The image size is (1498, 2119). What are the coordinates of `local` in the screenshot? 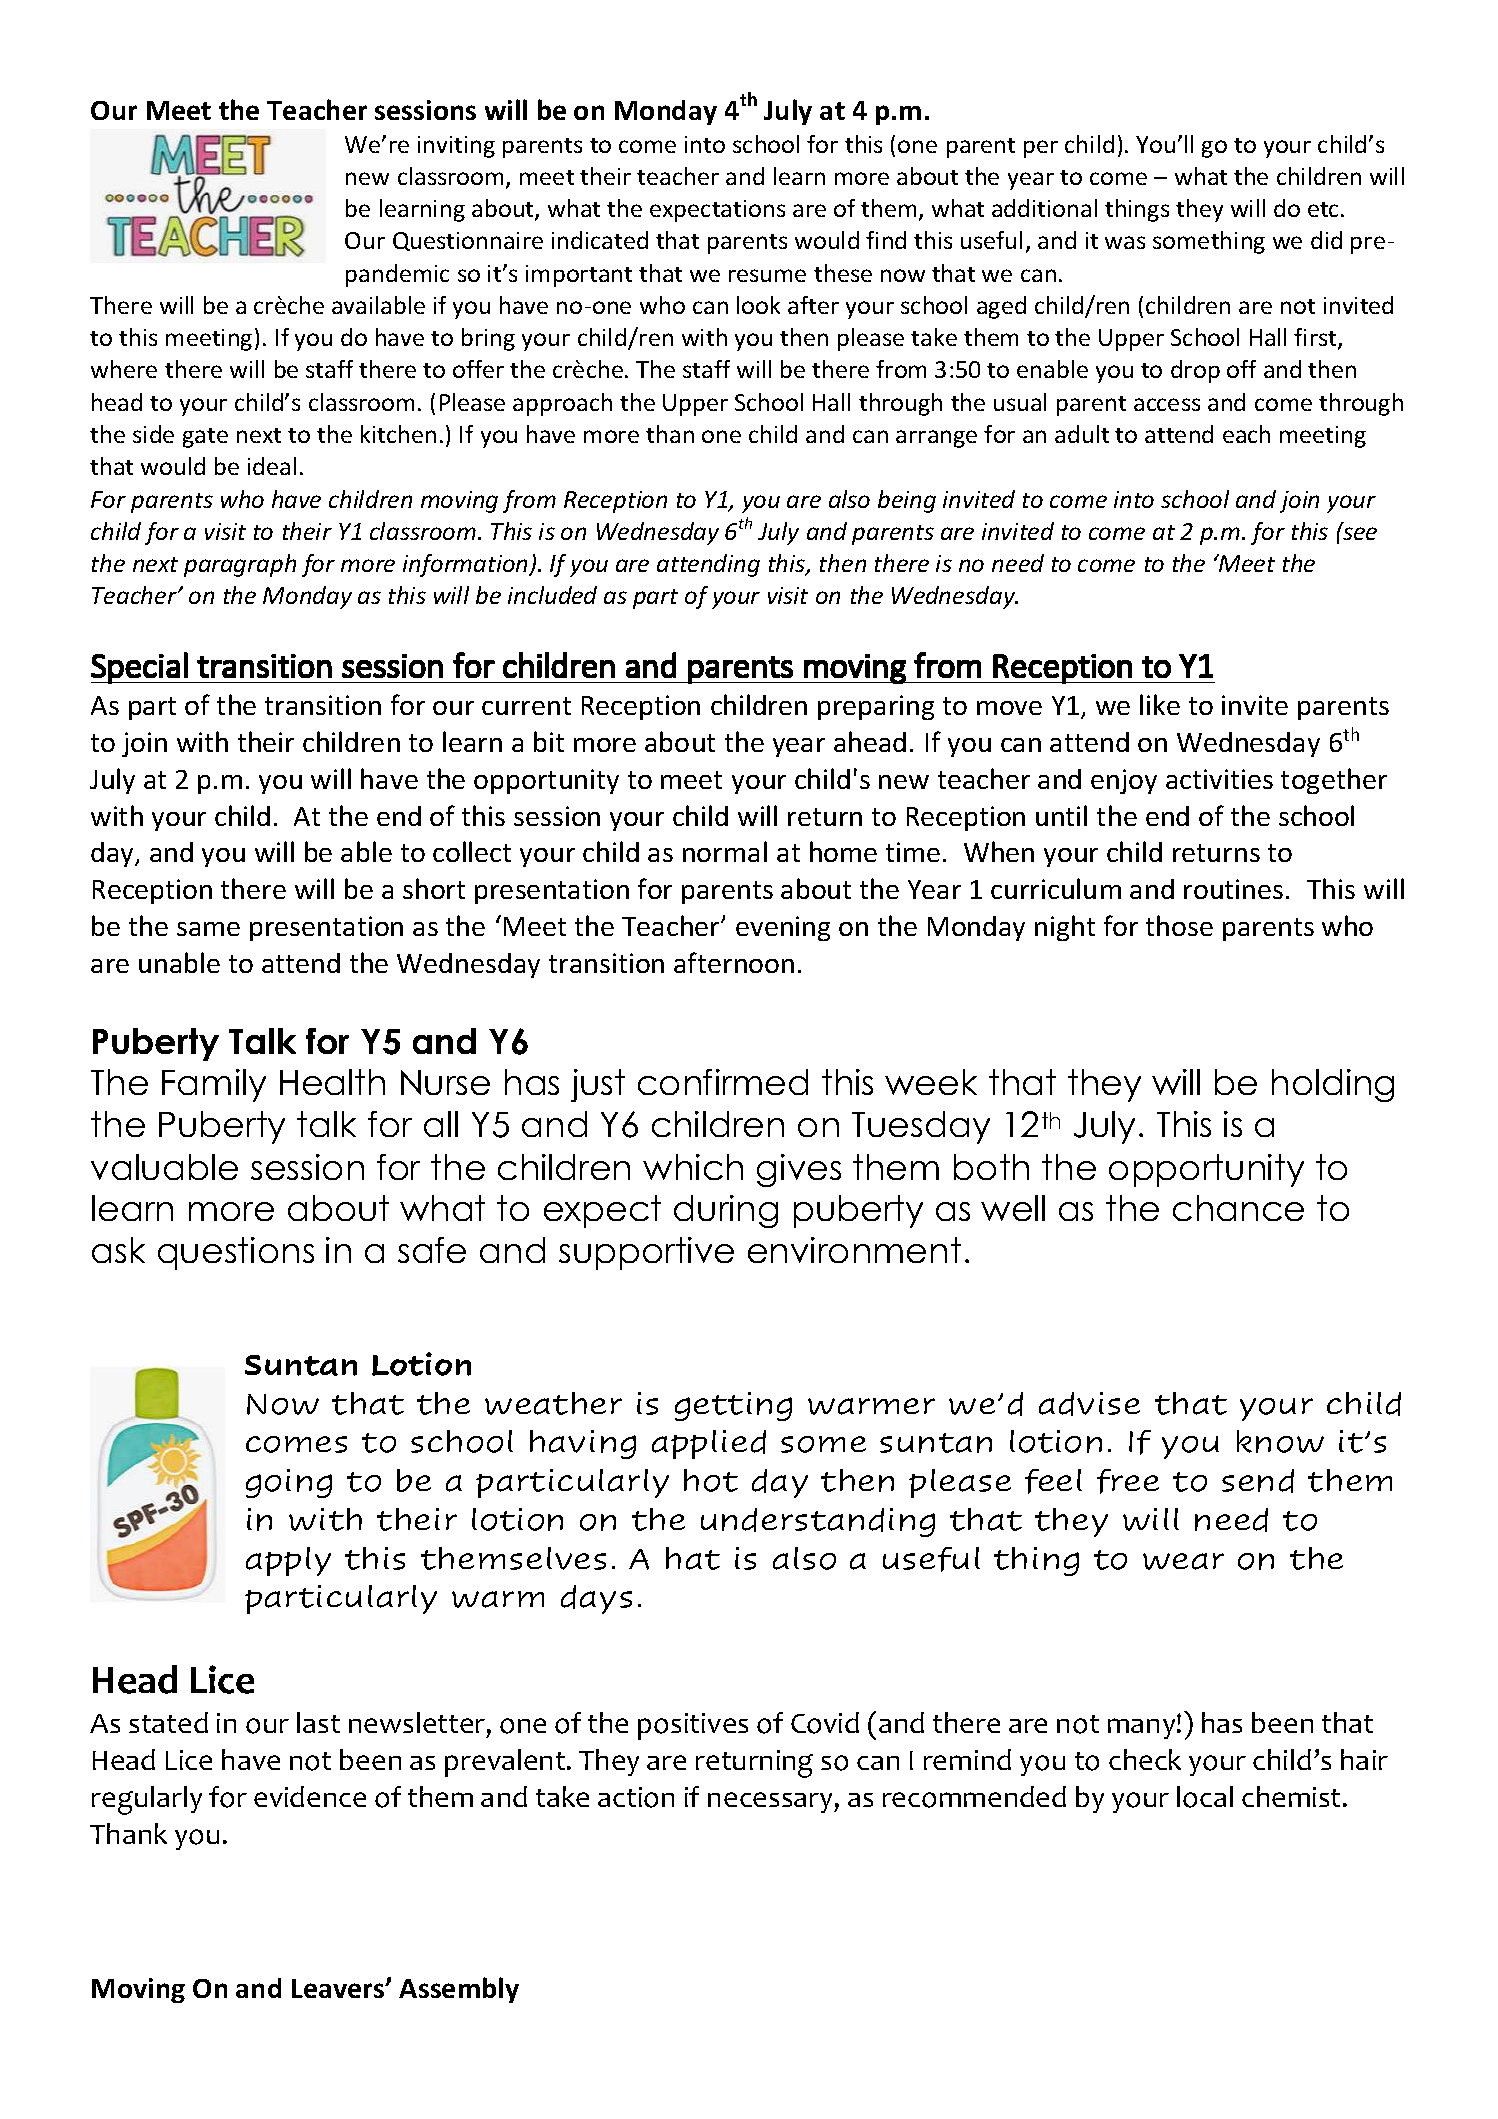 It's located at (1205, 1797).
